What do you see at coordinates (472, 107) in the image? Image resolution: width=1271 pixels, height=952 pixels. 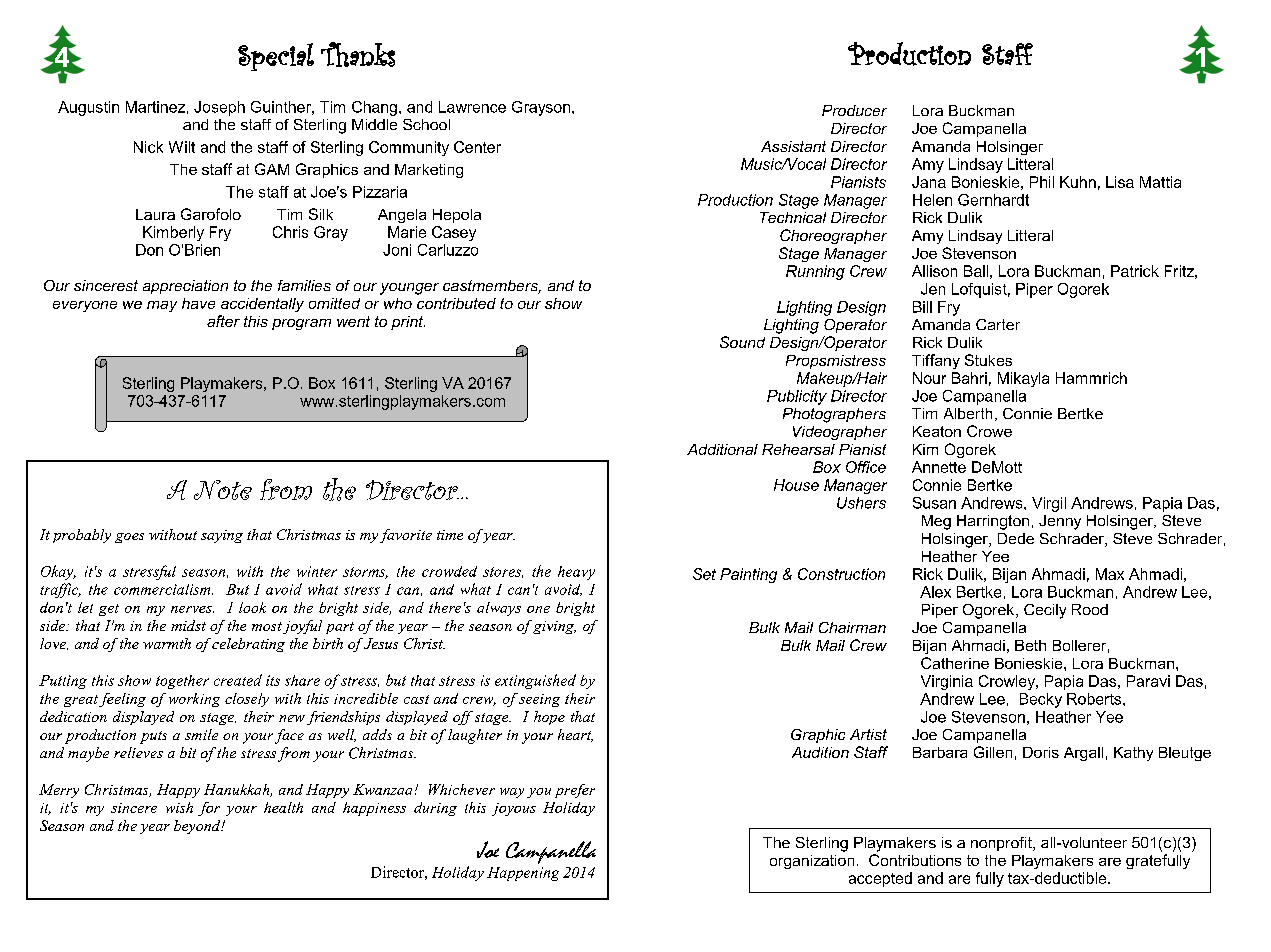 I see `Lawrence` at bounding box center [472, 107].
